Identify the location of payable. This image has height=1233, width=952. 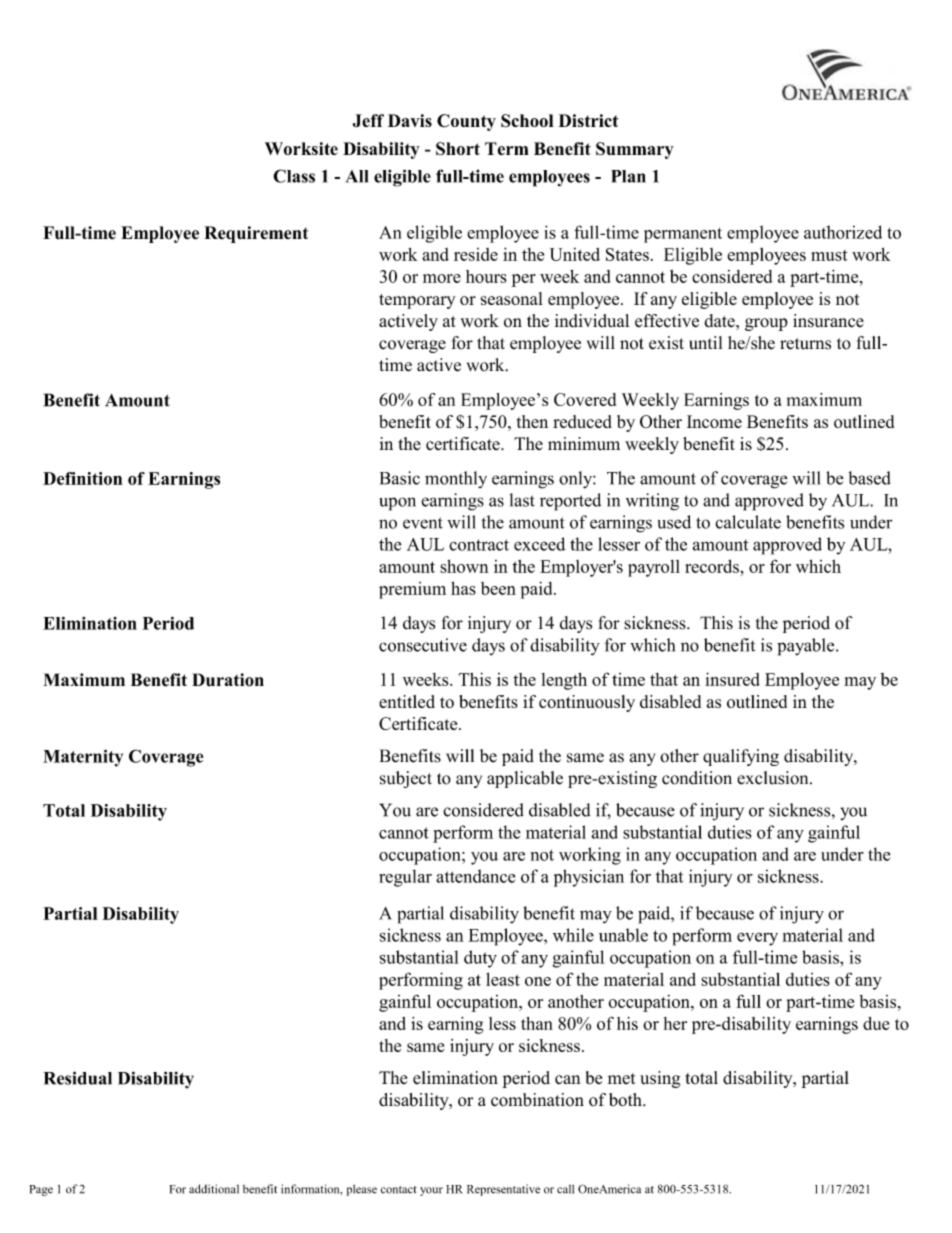
(807, 647).
